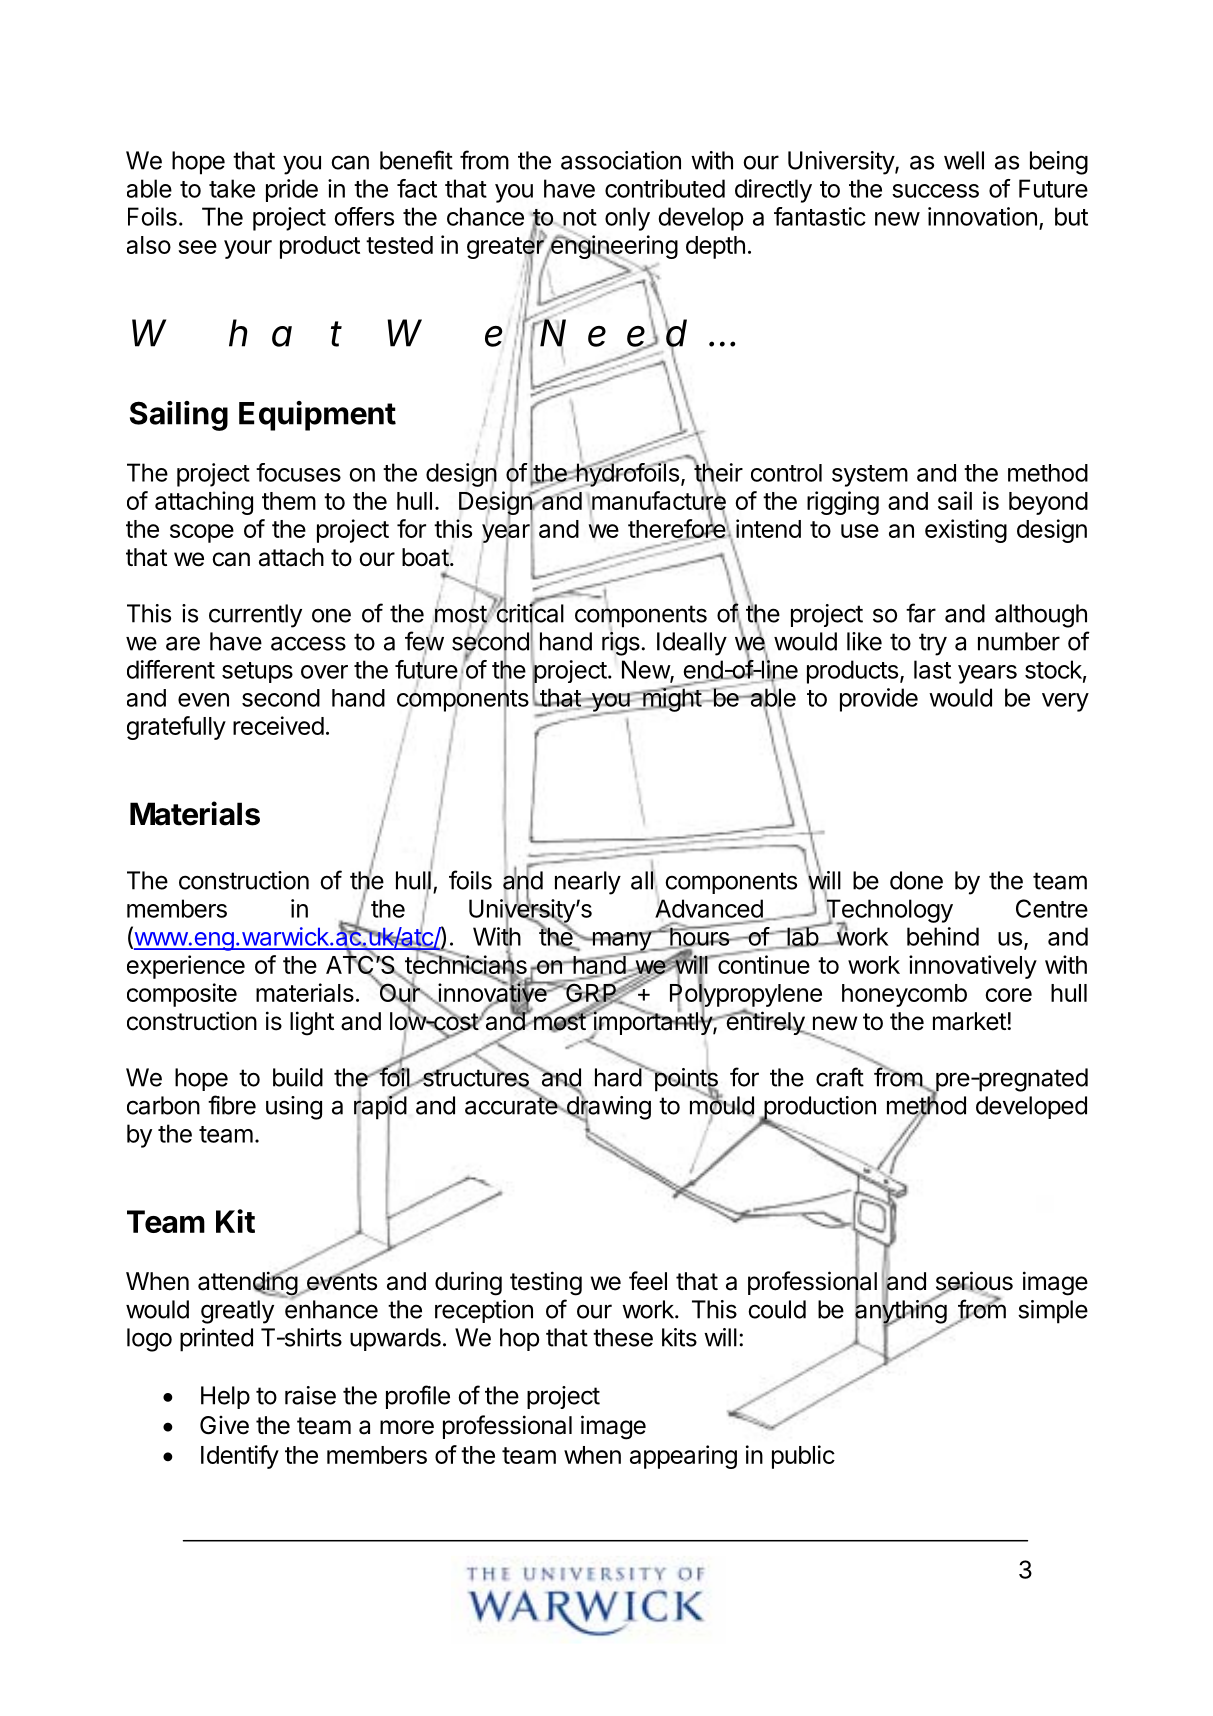 The width and height of the document is (1213, 1716). Describe the element at coordinates (966, 531) in the document. I see `existing` at that location.
